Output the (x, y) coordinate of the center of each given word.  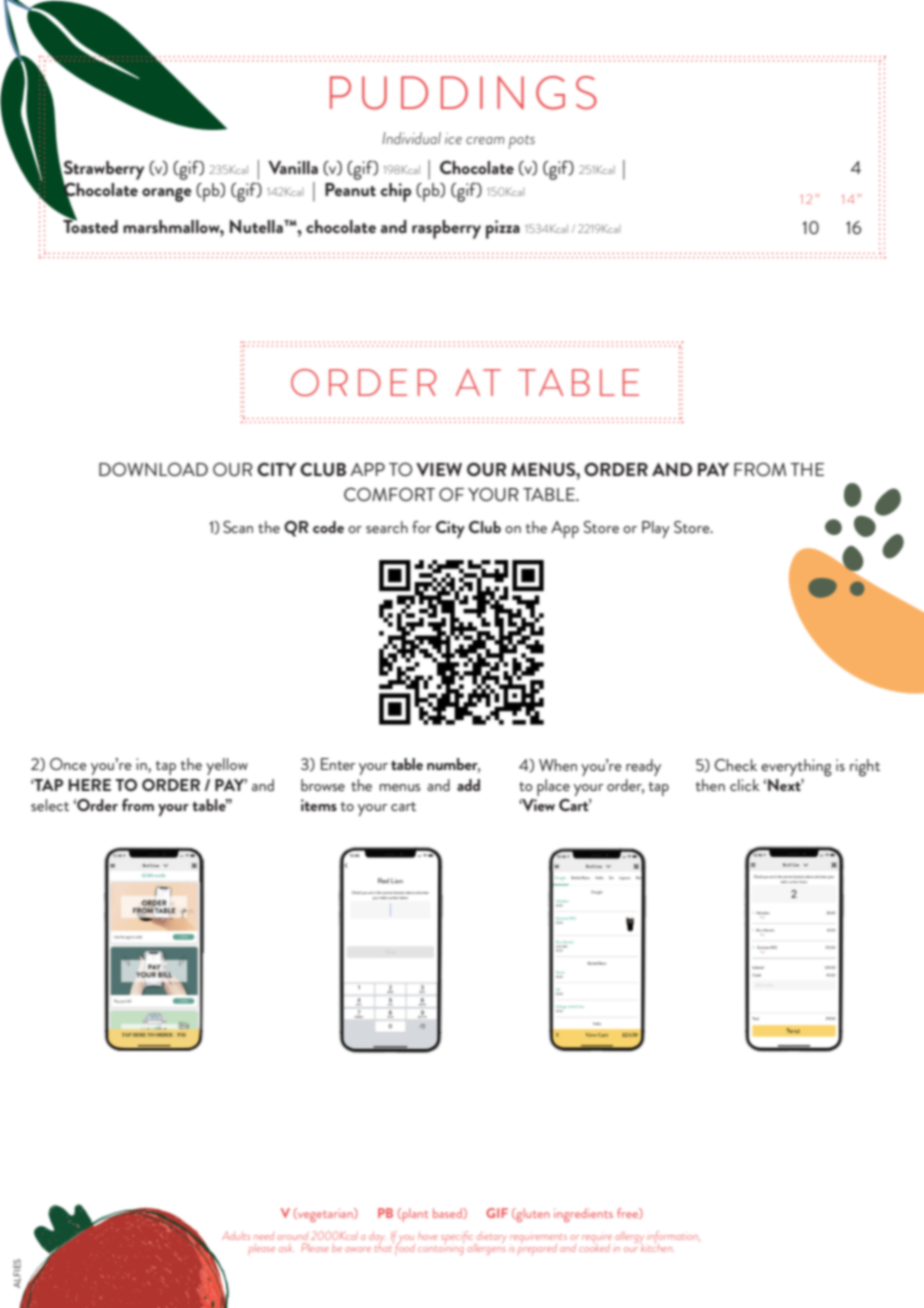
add (468, 785)
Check (735, 765)
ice (453, 138)
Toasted (90, 225)
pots (522, 142)
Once (68, 764)
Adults (236, 1235)
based (448, 1213)
